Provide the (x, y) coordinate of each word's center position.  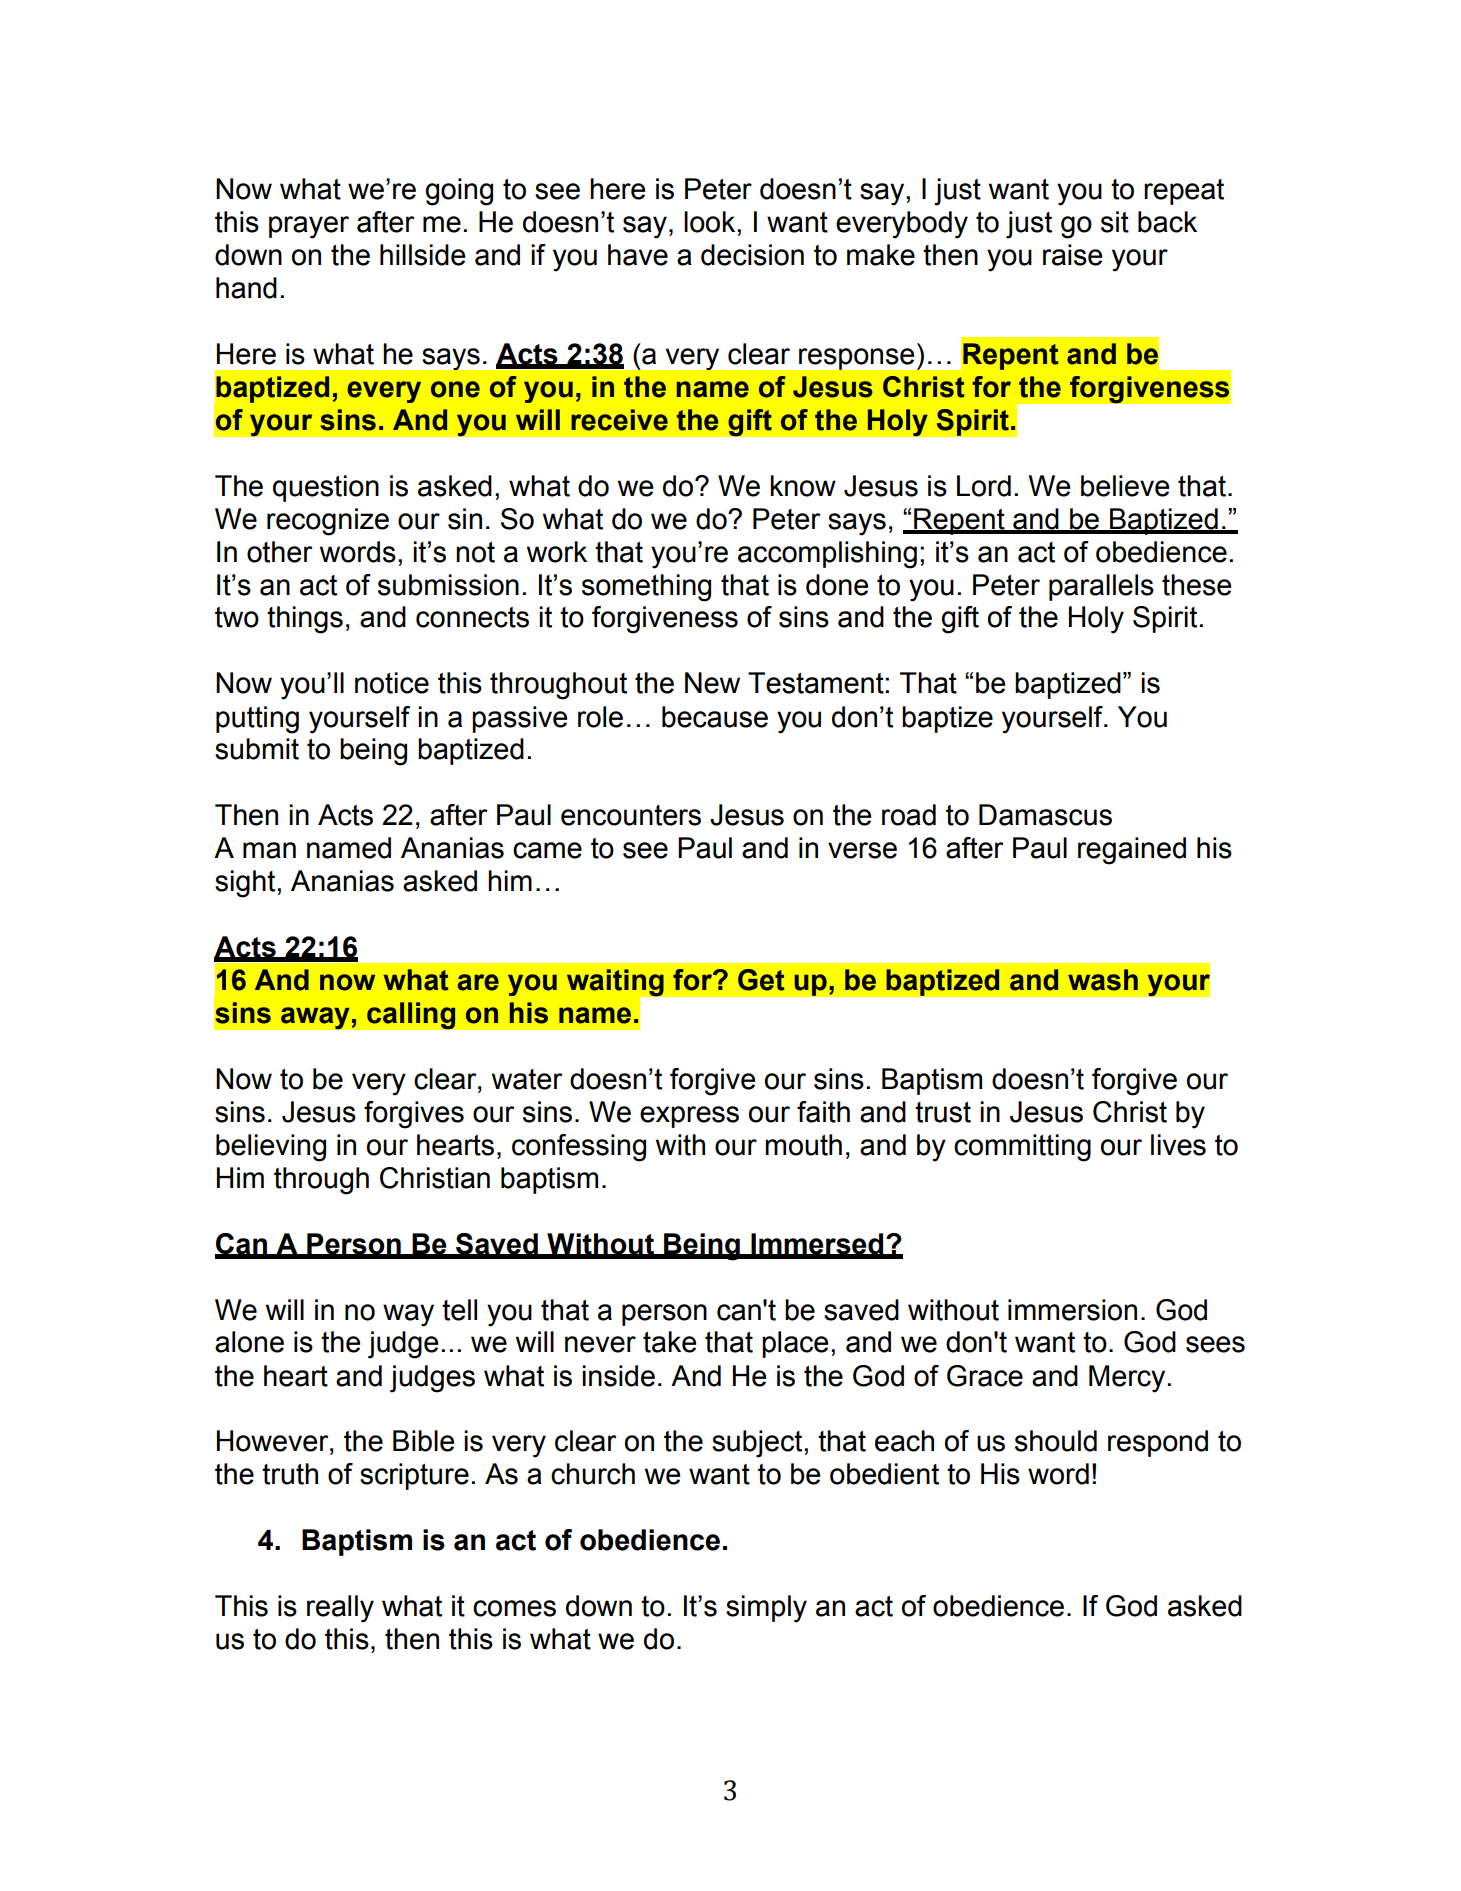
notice (392, 683)
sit (1115, 222)
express (689, 1117)
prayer (309, 227)
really (340, 1609)
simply (766, 1609)
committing (1022, 1148)
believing (271, 1148)
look (711, 222)
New (712, 683)
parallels (1101, 587)
